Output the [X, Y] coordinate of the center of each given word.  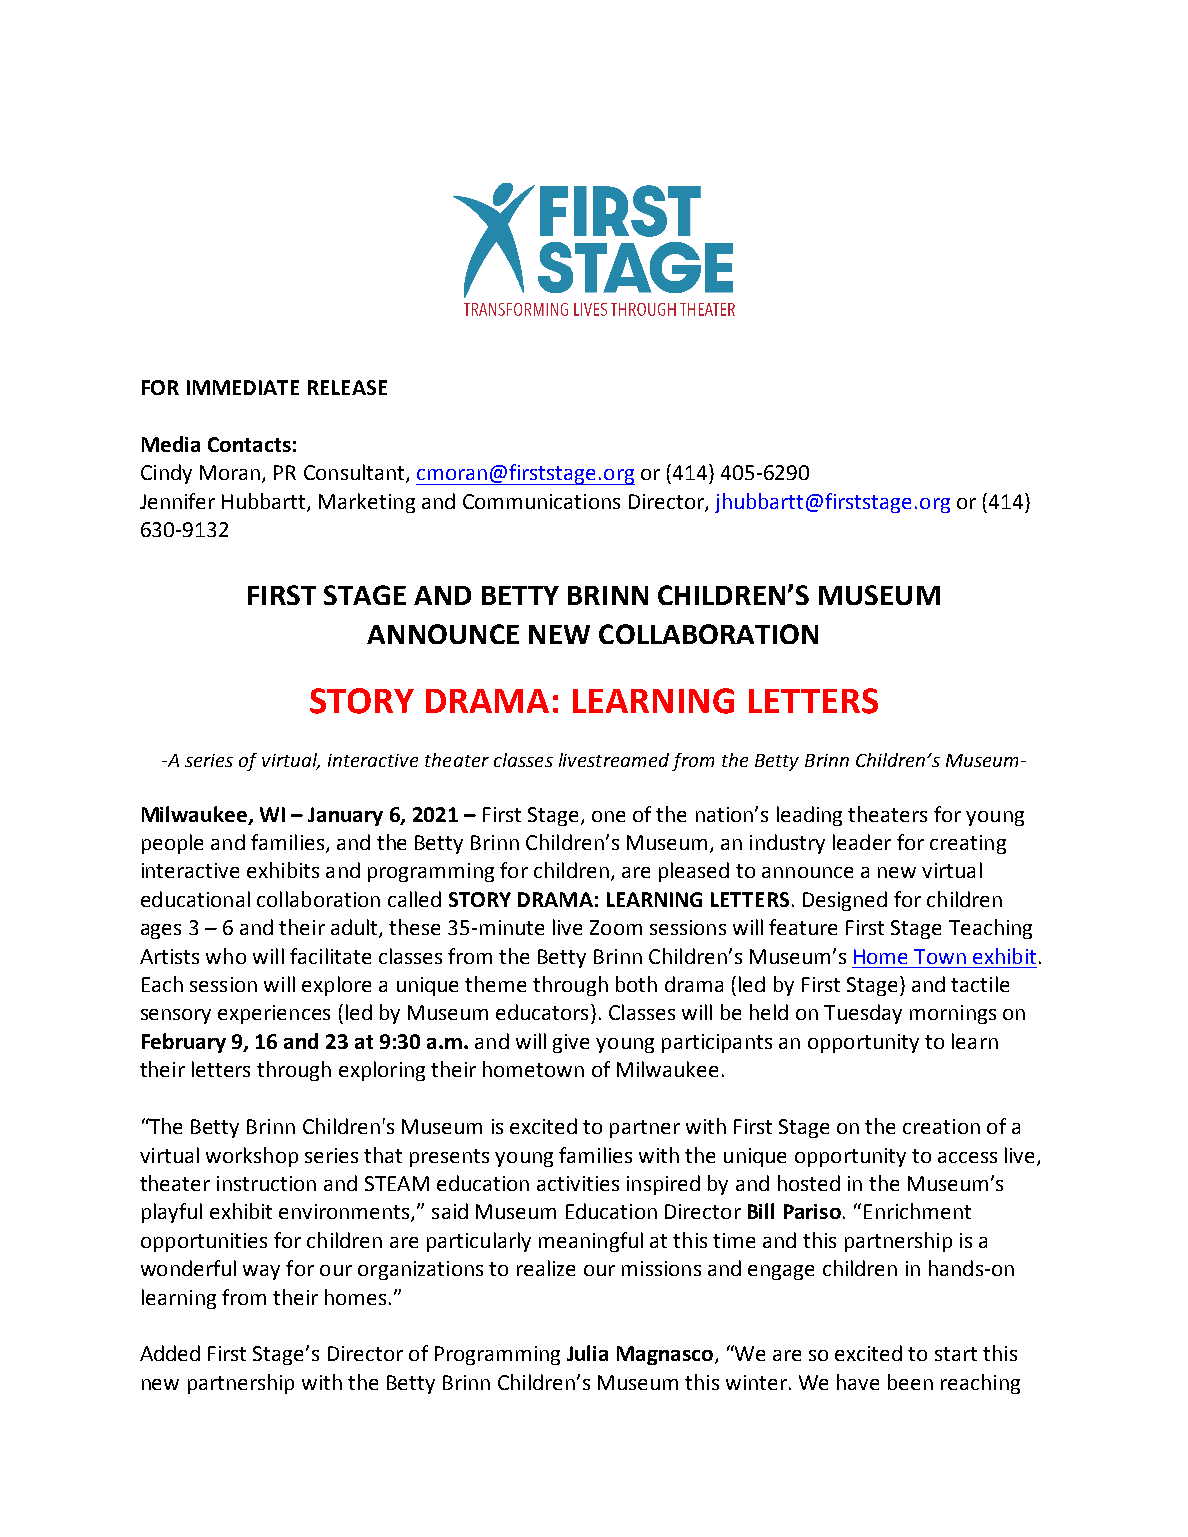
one [608, 816]
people [172, 844]
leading [809, 816]
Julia [587, 1353]
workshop [252, 1157]
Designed [845, 901]
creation [941, 1126]
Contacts [249, 444]
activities [578, 1183]
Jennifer [177, 501]
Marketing [367, 503]
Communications [541, 501]
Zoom [616, 927]
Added [170, 1353]
